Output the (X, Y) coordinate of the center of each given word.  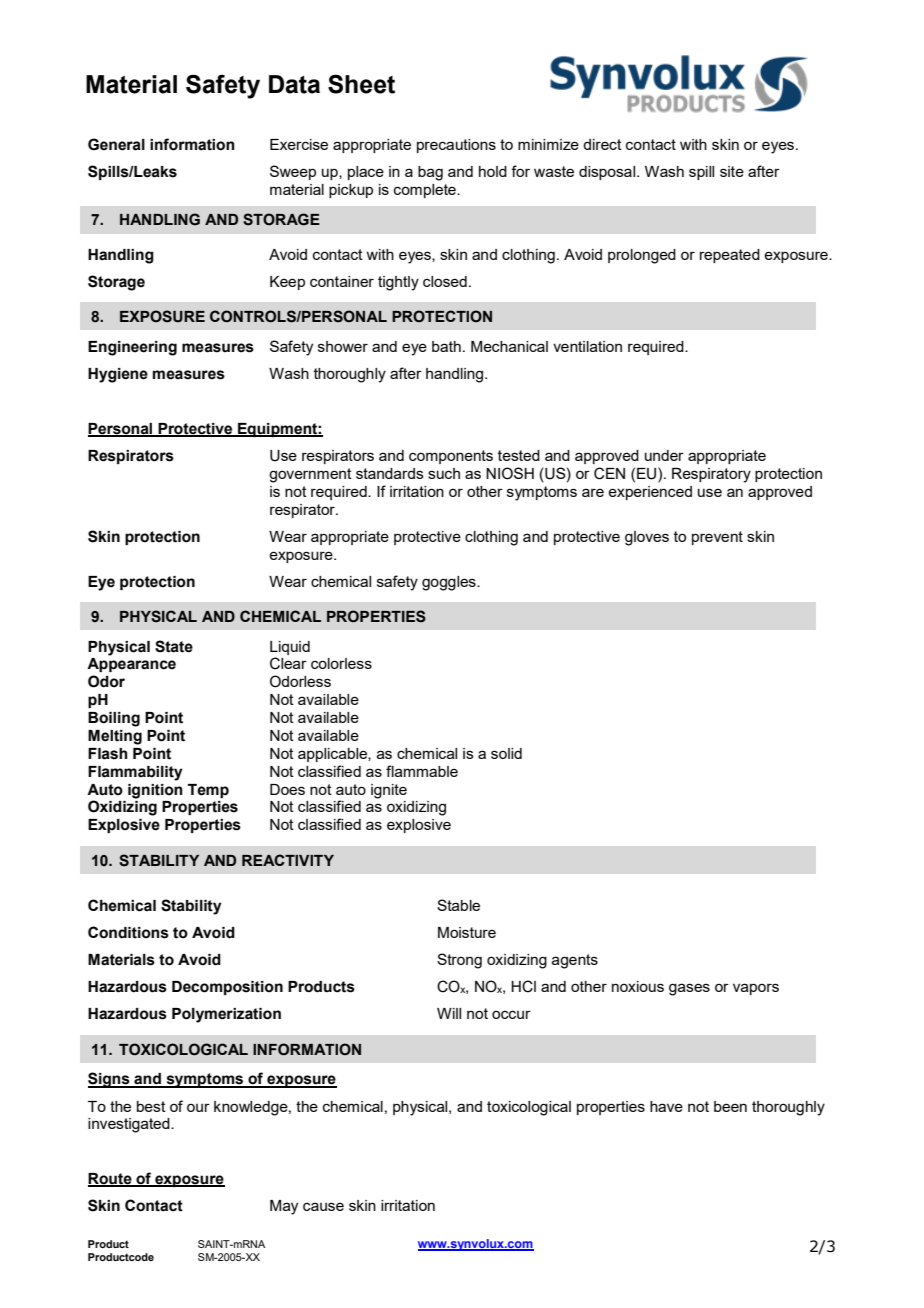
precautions (456, 146)
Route (111, 1179)
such (444, 473)
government (310, 475)
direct (602, 144)
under (664, 455)
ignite (389, 791)
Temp (208, 791)
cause (323, 1206)
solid (506, 753)
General (116, 144)
